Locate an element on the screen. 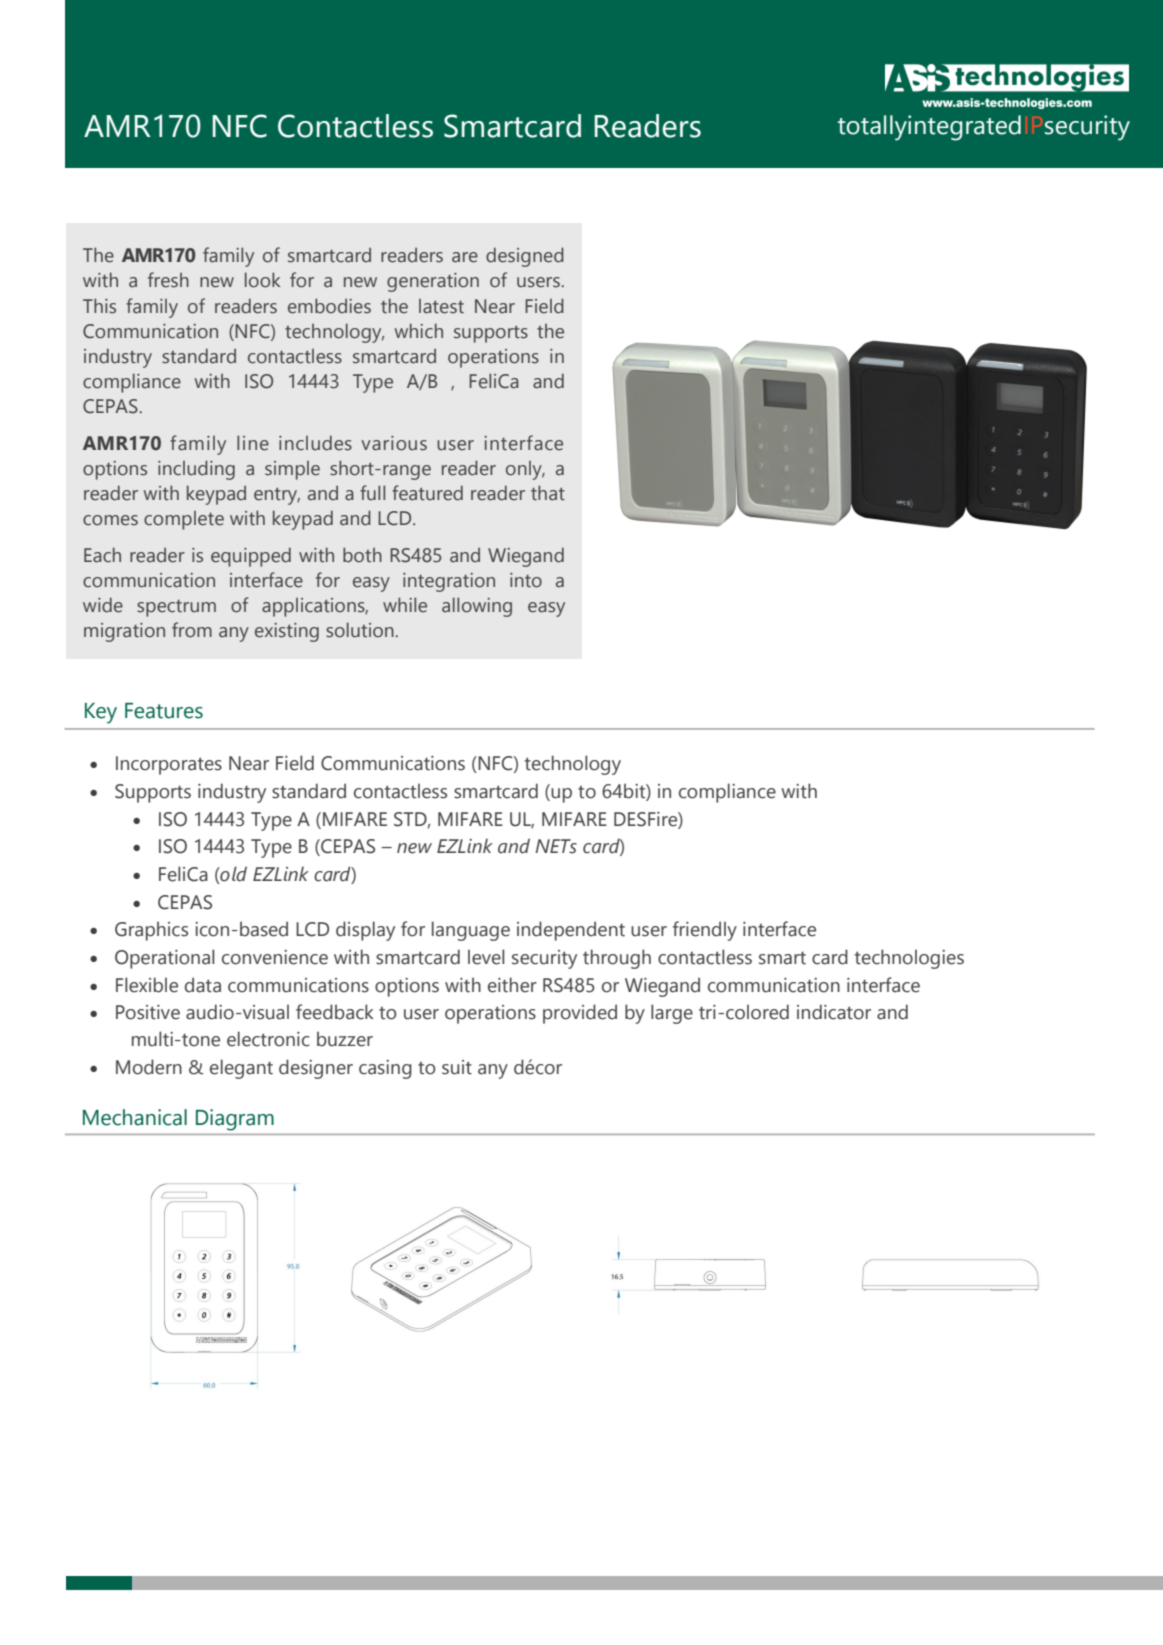 The image size is (1163, 1645). Features is located at coordinates (164, 711).
